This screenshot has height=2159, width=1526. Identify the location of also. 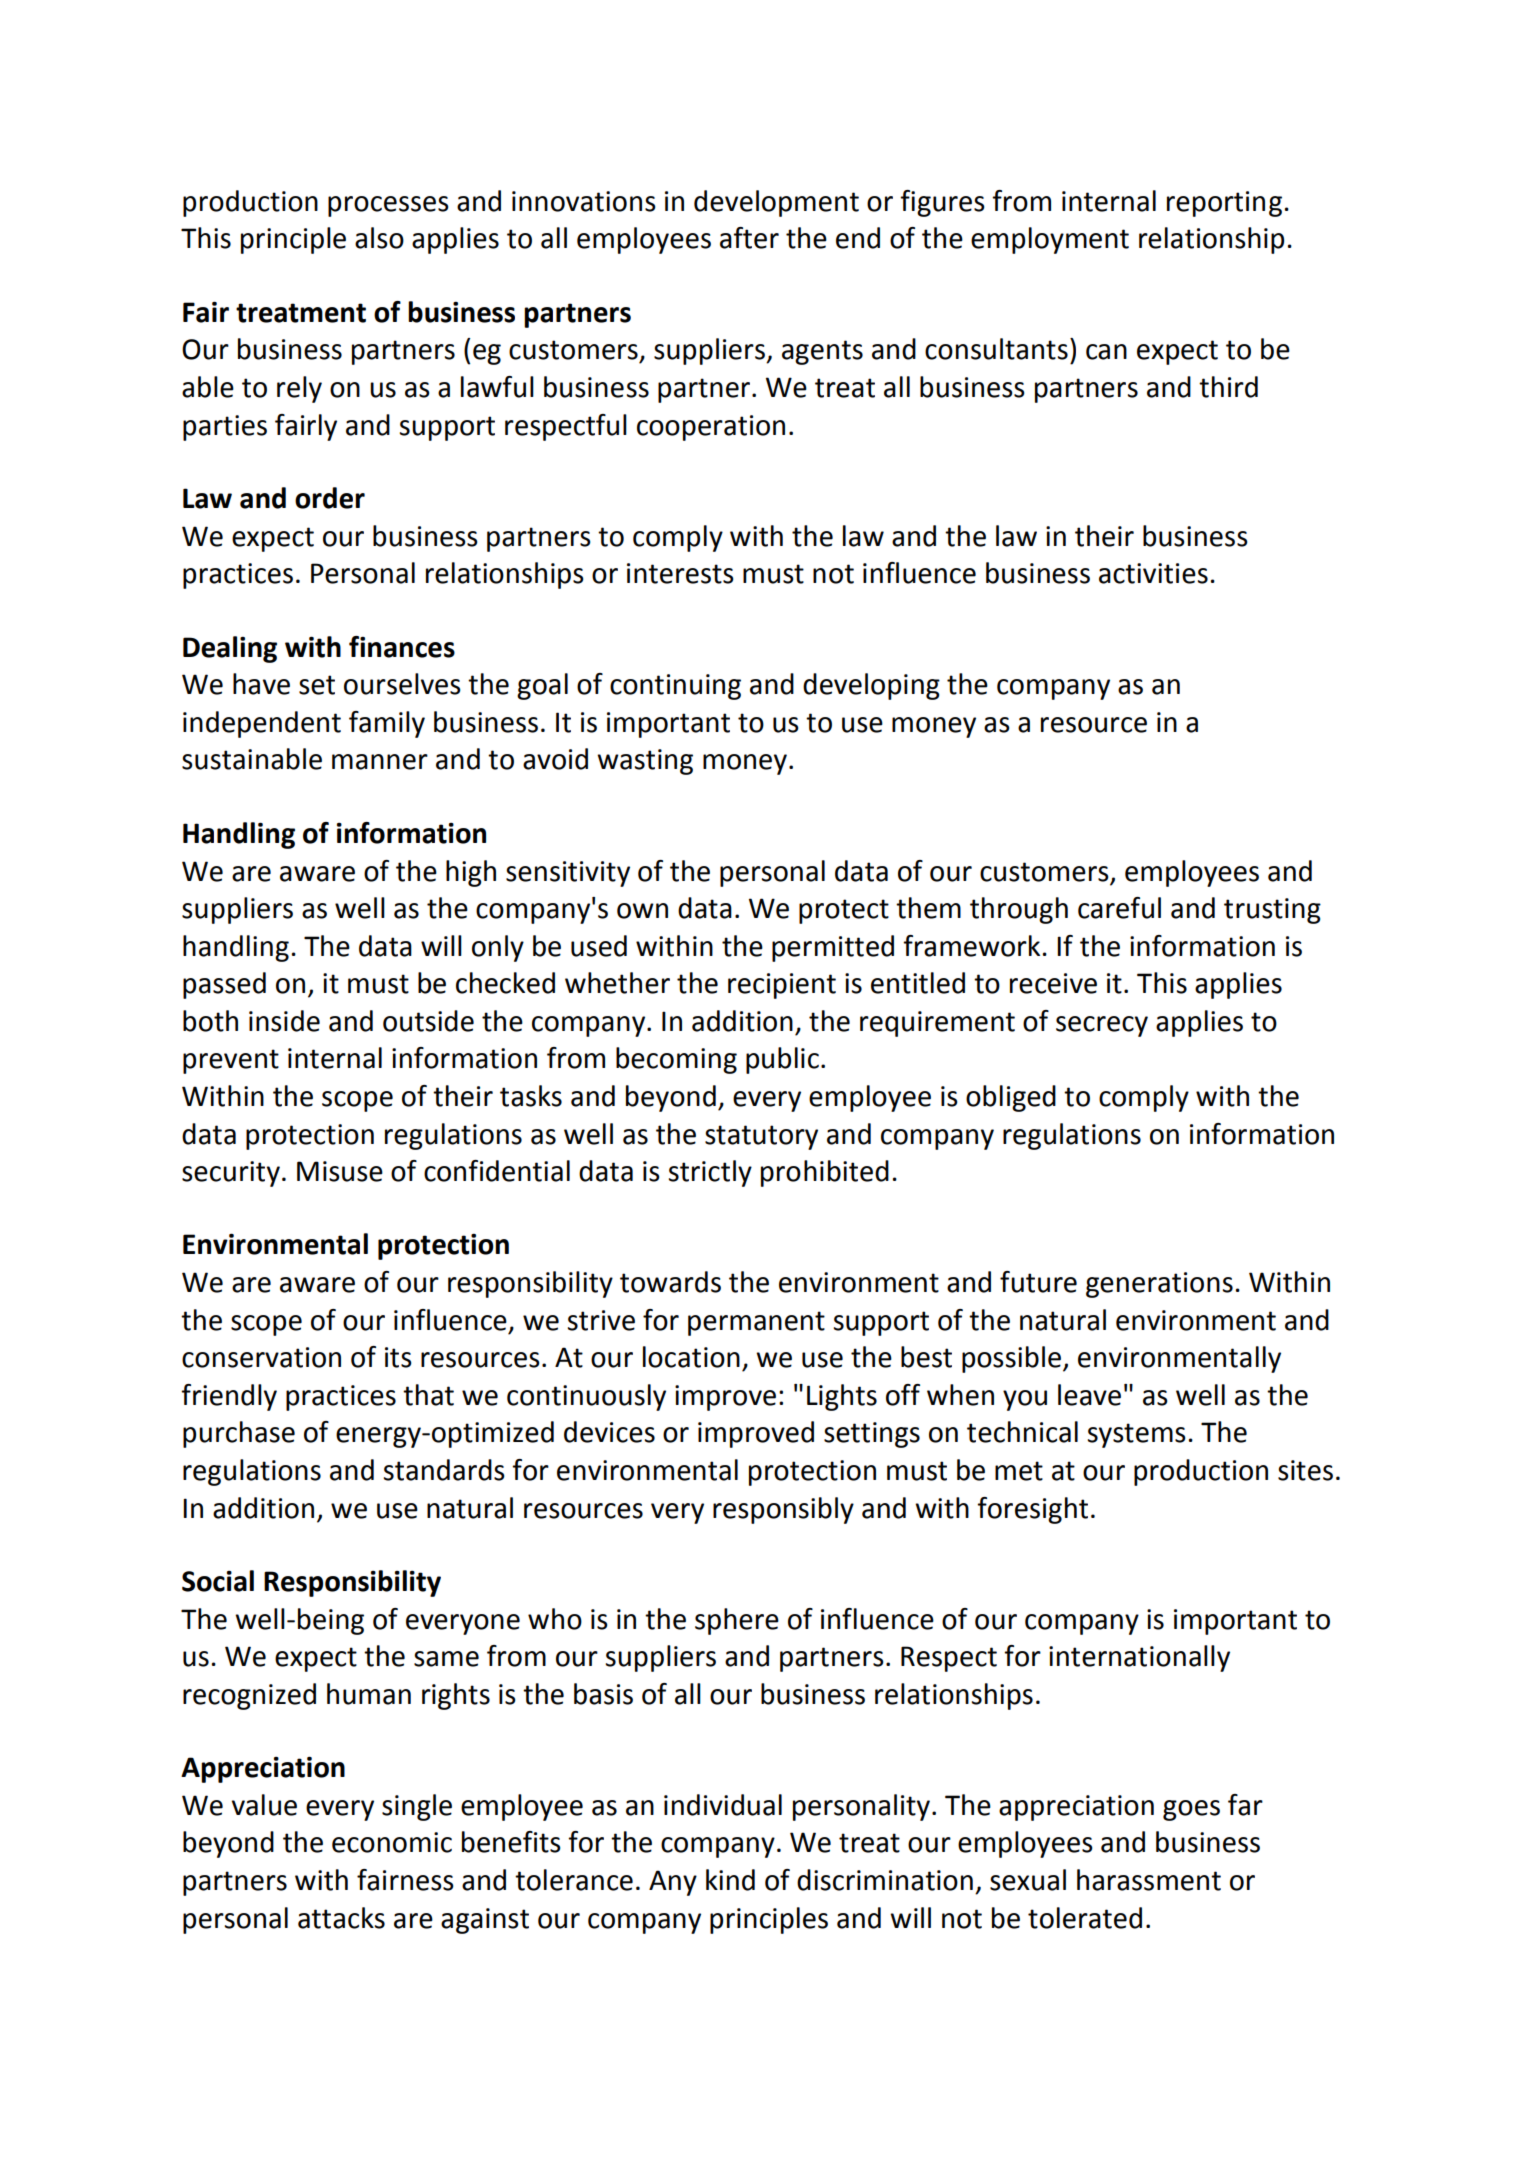
(379, 238).
